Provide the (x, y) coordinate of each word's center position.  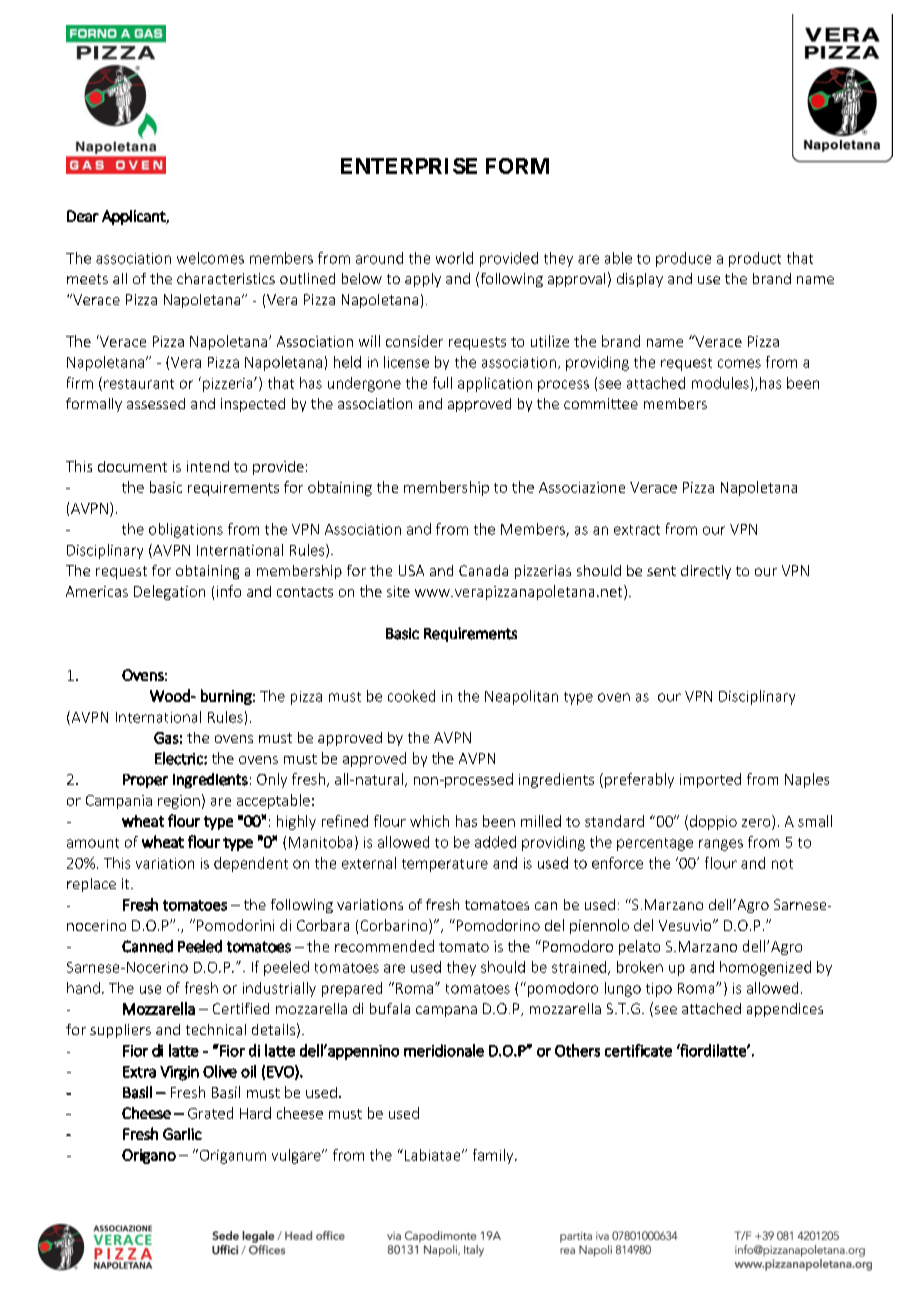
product (755, 259)
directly (706, 572)
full (442, 383)
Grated (210, 1113)
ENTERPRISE (409, 166)
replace (91, 885)
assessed (156, 403)
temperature (445, 865)
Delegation (169, 592)
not (782, 864)
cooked (411, 696)
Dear (83, 216)
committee (601, 403)
